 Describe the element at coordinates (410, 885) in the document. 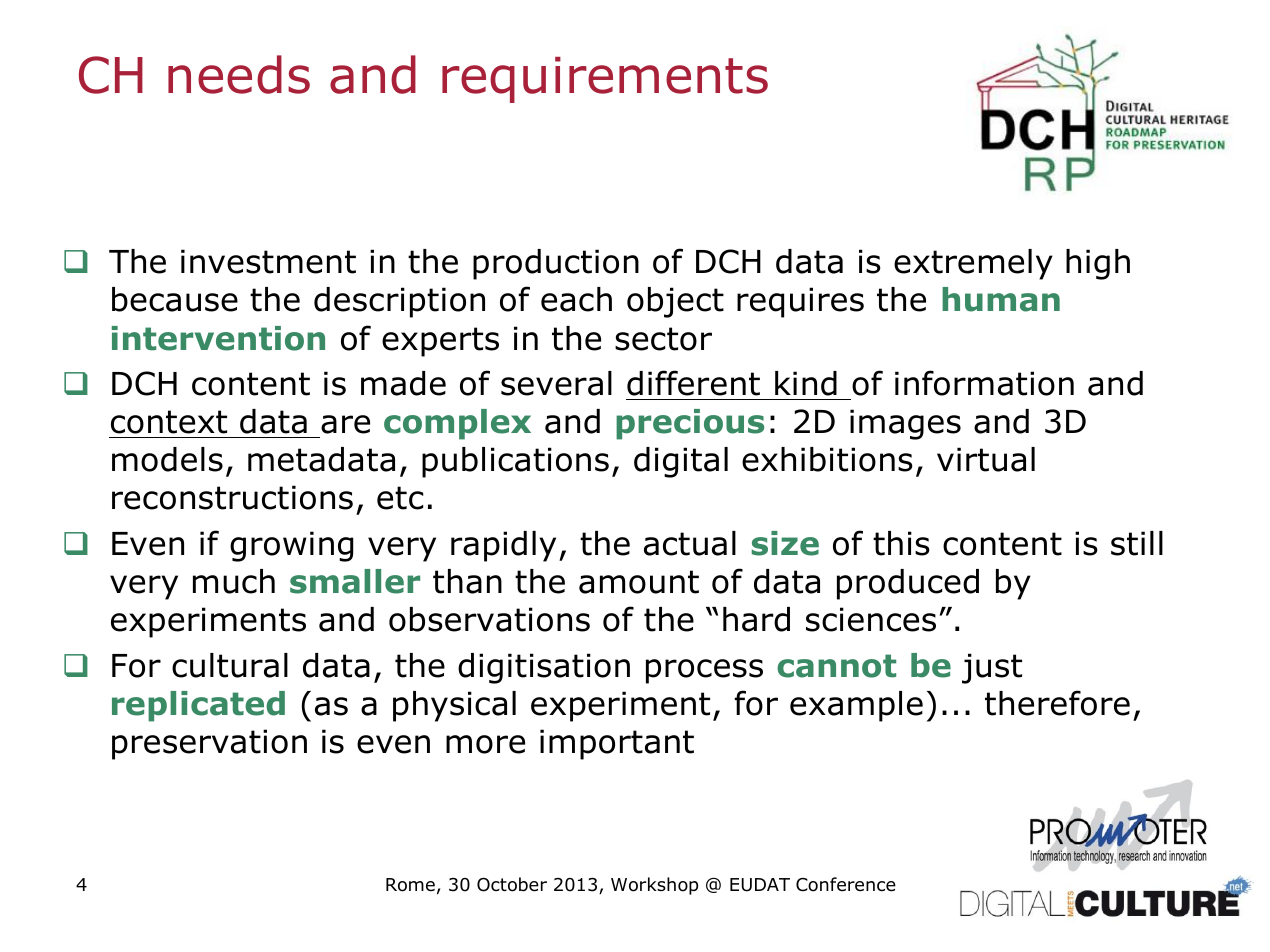

I see `Rome` at that location.
